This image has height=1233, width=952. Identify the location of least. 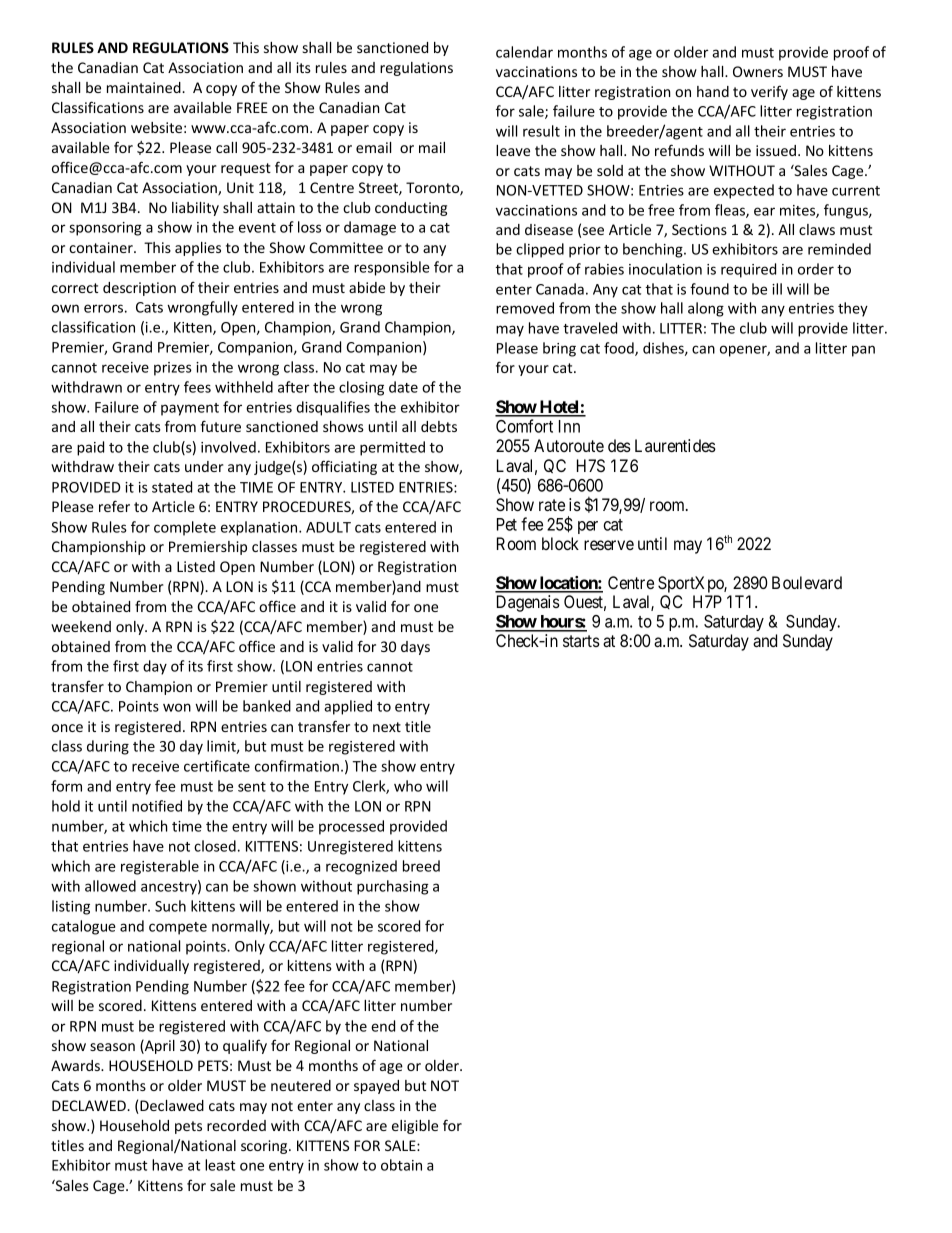
(220, 1165).
